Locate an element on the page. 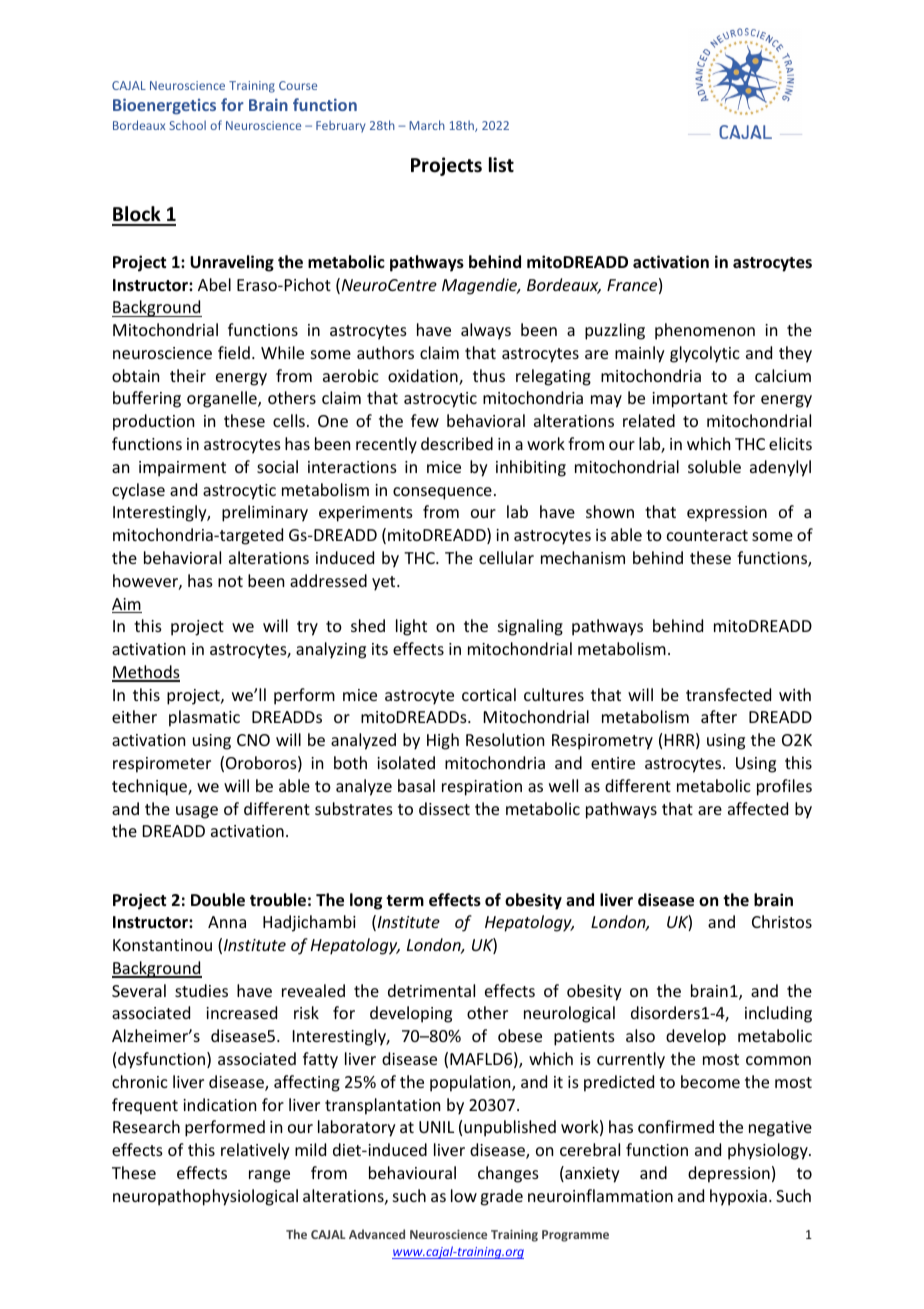 This document has height=1309, width=924. range is located at coordinates (269, 1176).
